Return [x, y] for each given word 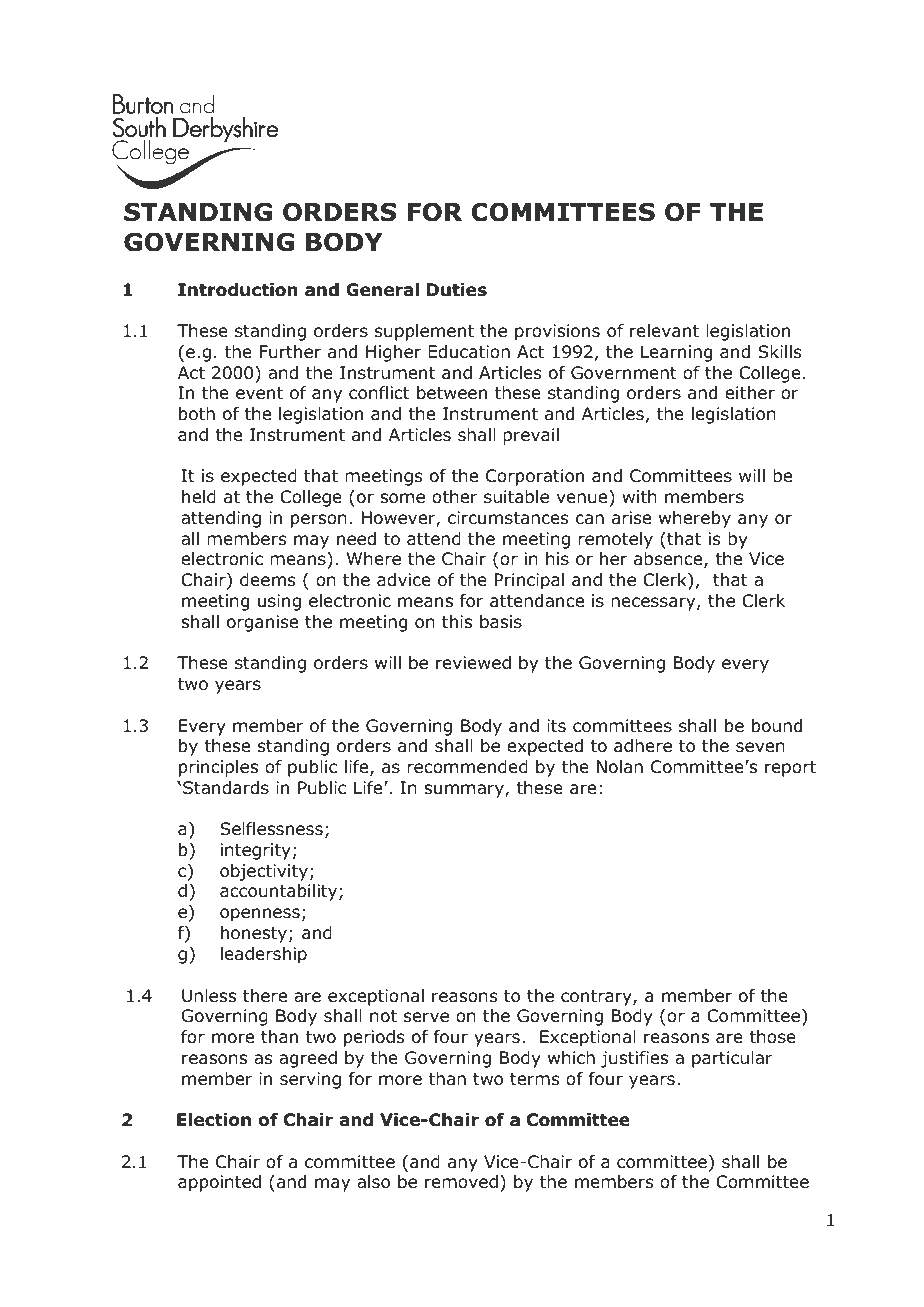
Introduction [238, 290]
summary [465, 791]
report [790, 769]
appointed [219, 1183]
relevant [664, 331]
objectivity [264, 872]
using [279, 602]
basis [501, 622]
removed [461, 1182]
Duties [457, 290]
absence [669, 560]
